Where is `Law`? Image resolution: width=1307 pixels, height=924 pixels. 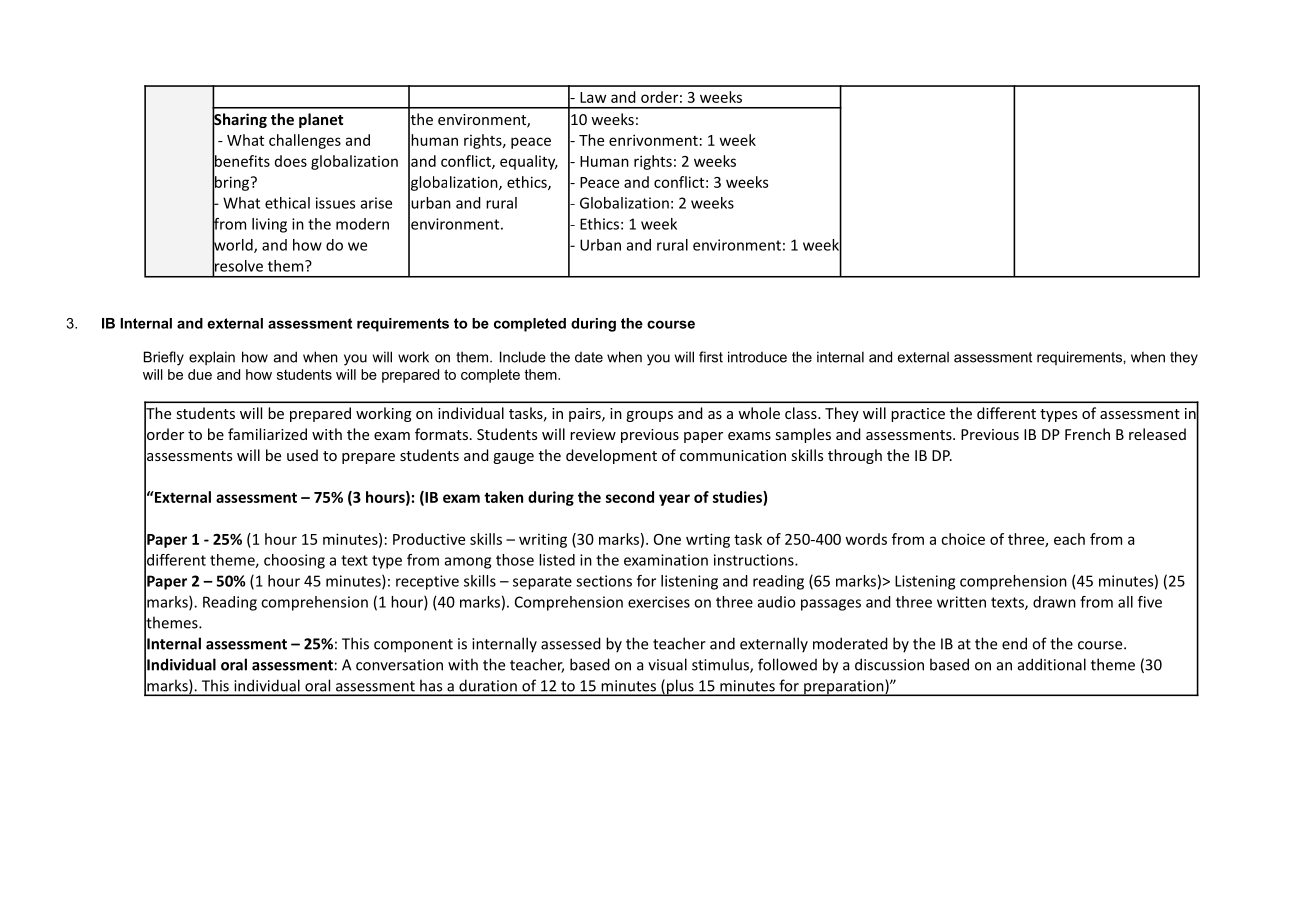
Law is located at coordinates (593, 97).
